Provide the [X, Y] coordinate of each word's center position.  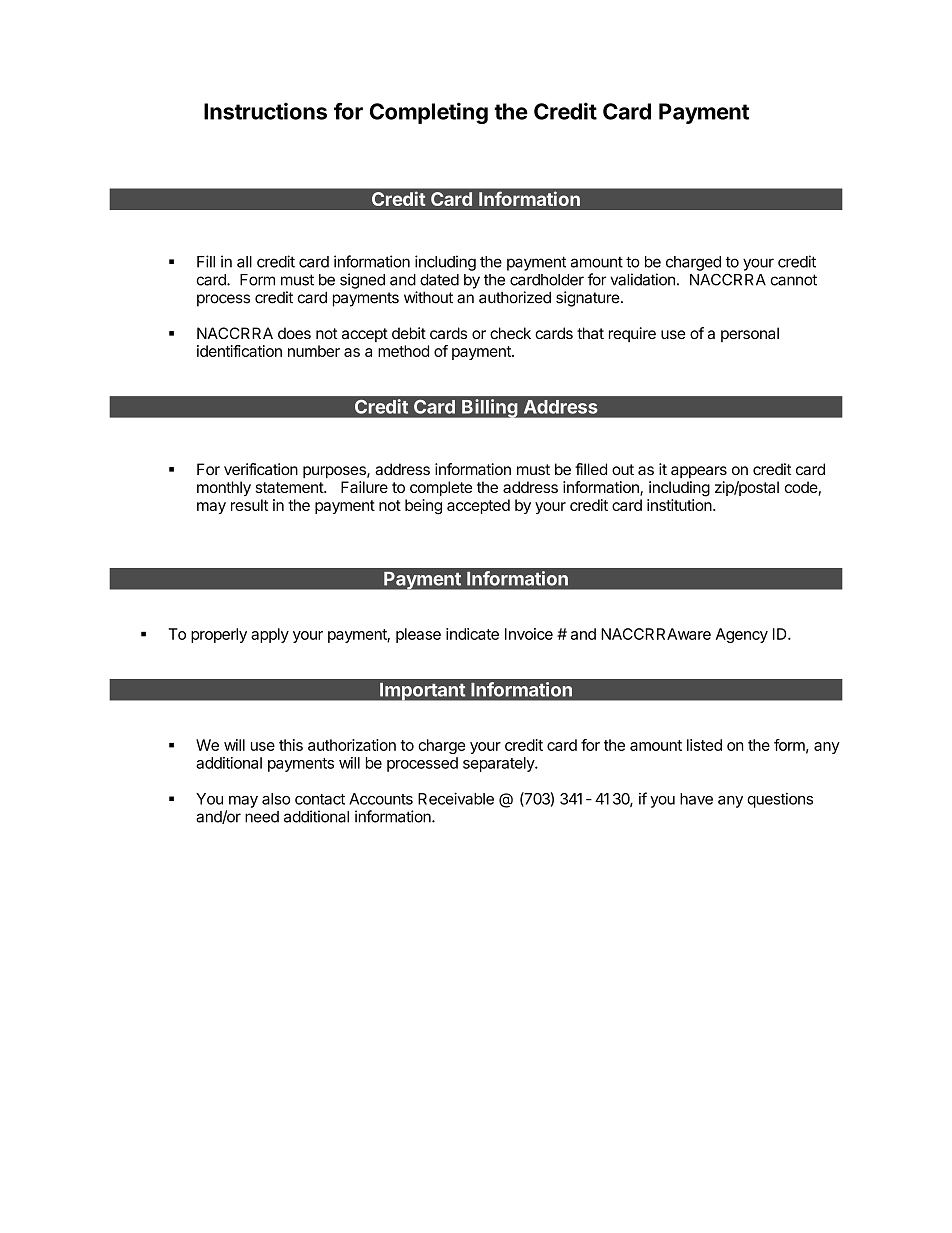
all [244, 262]
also [276, 799]
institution [680, 505]
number [314, 351]
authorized [515, 297]
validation [642, 279]
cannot [794, 280]
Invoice [529, 634]
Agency [742, 635]
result [249, 505]
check [510, 333]
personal [750, 334]
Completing [429, 113]
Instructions [265, 111]
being [423, 507]
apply [270, 635]
